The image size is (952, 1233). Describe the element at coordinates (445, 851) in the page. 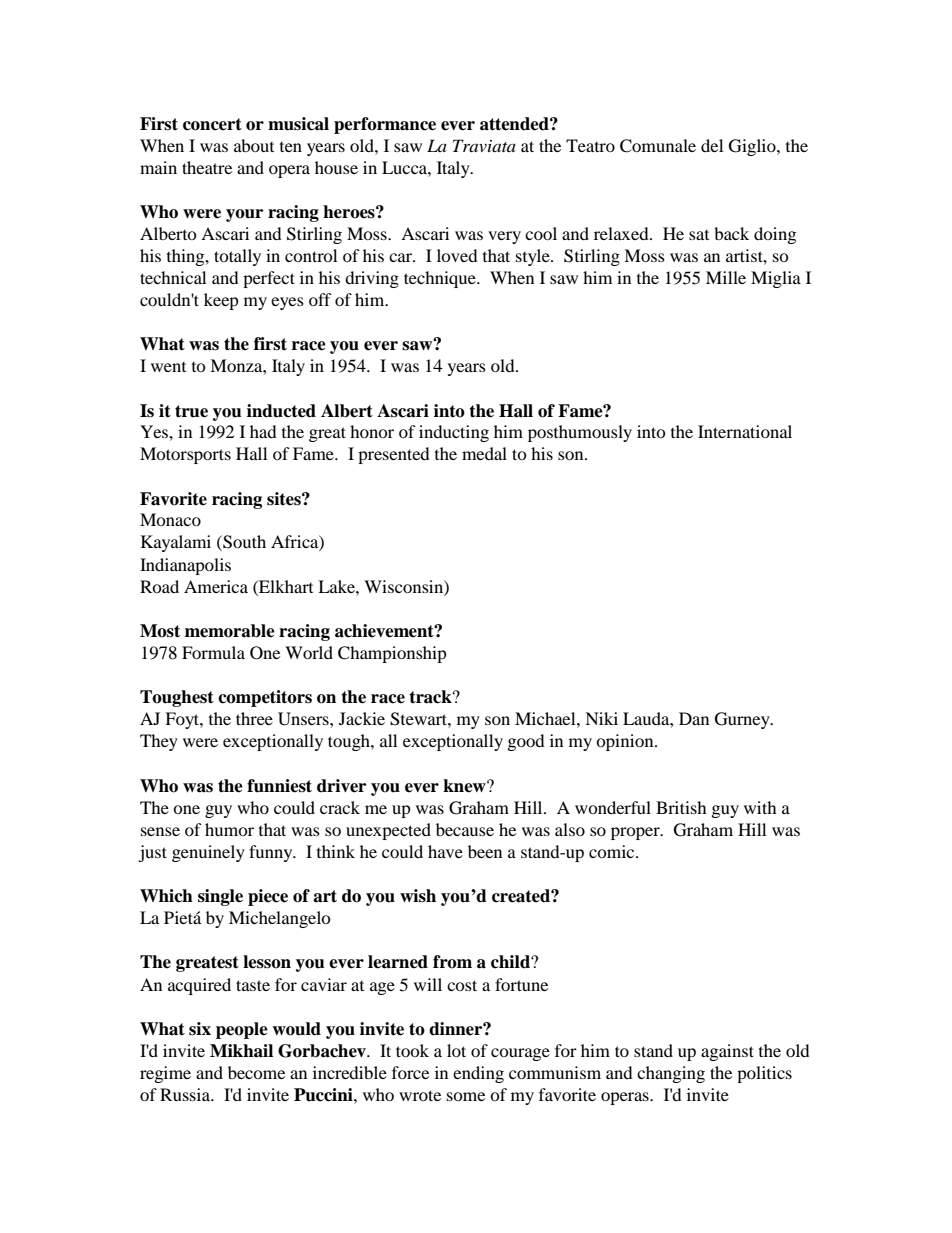

I see `have` at that location.
